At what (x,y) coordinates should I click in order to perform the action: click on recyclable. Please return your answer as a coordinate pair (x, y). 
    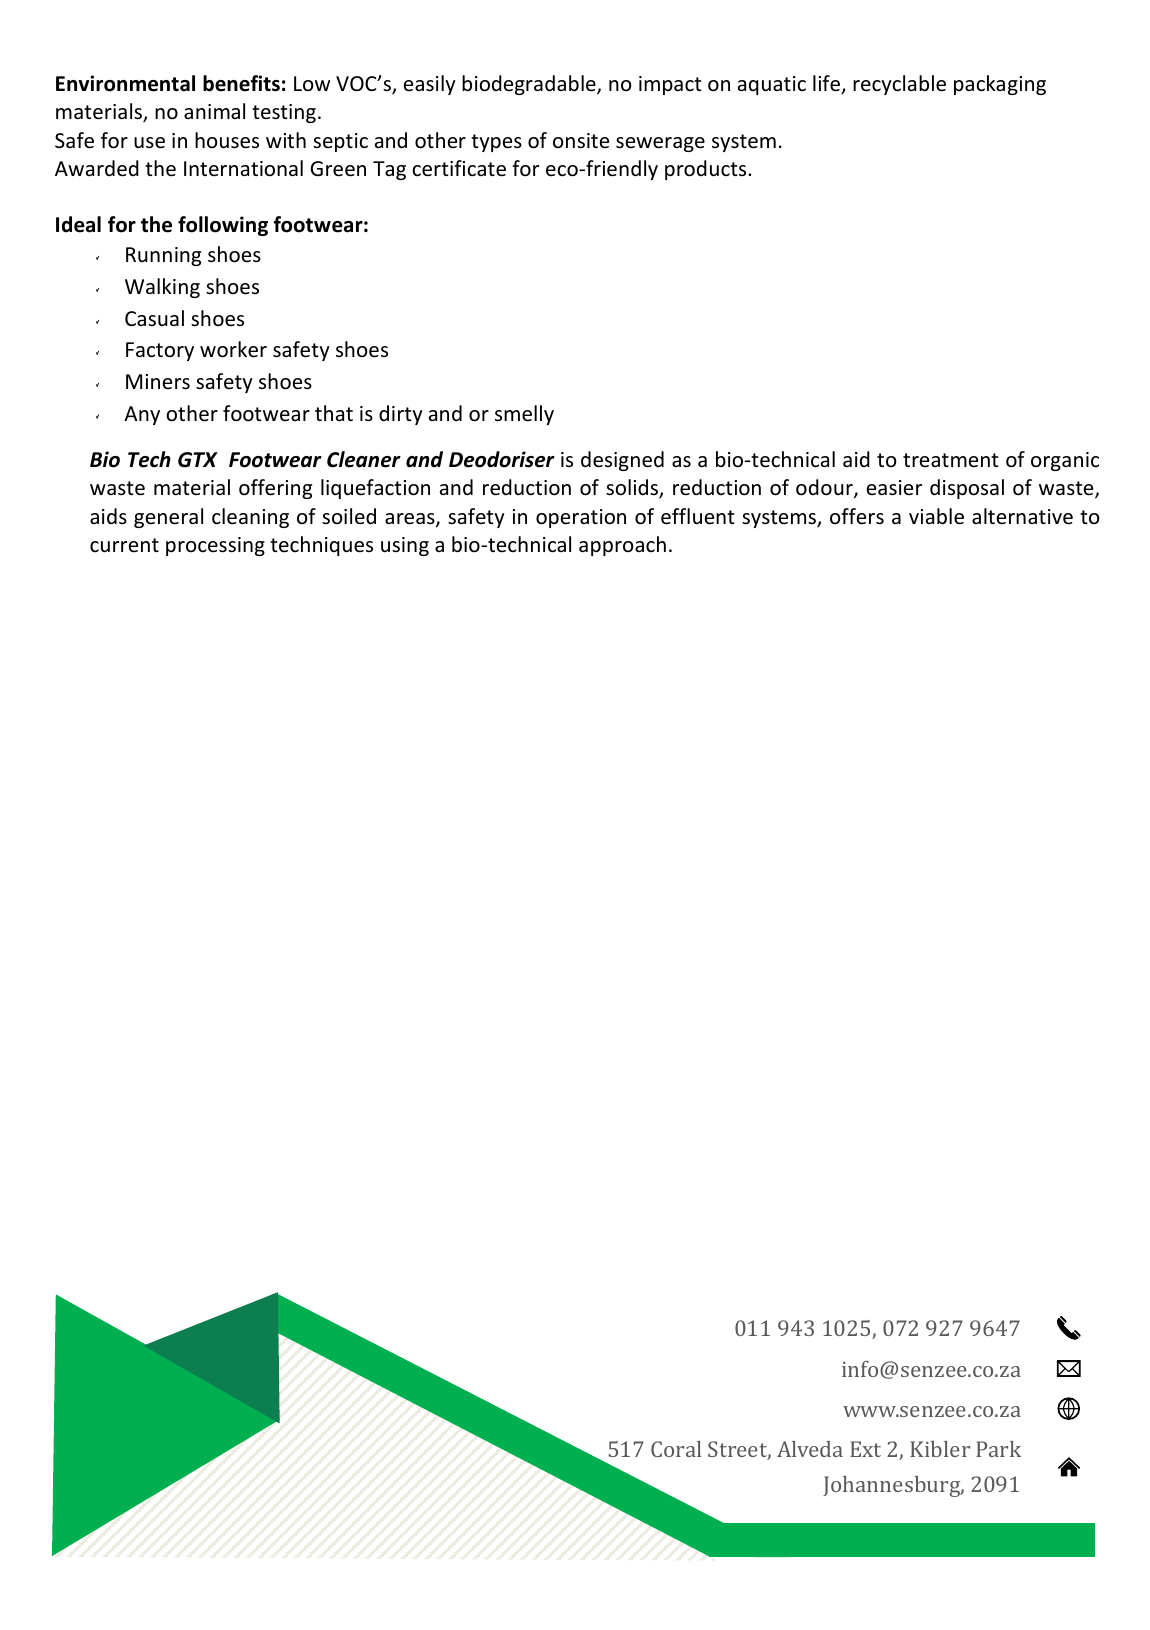
    Looking at the image, I should click on (899, 85).
